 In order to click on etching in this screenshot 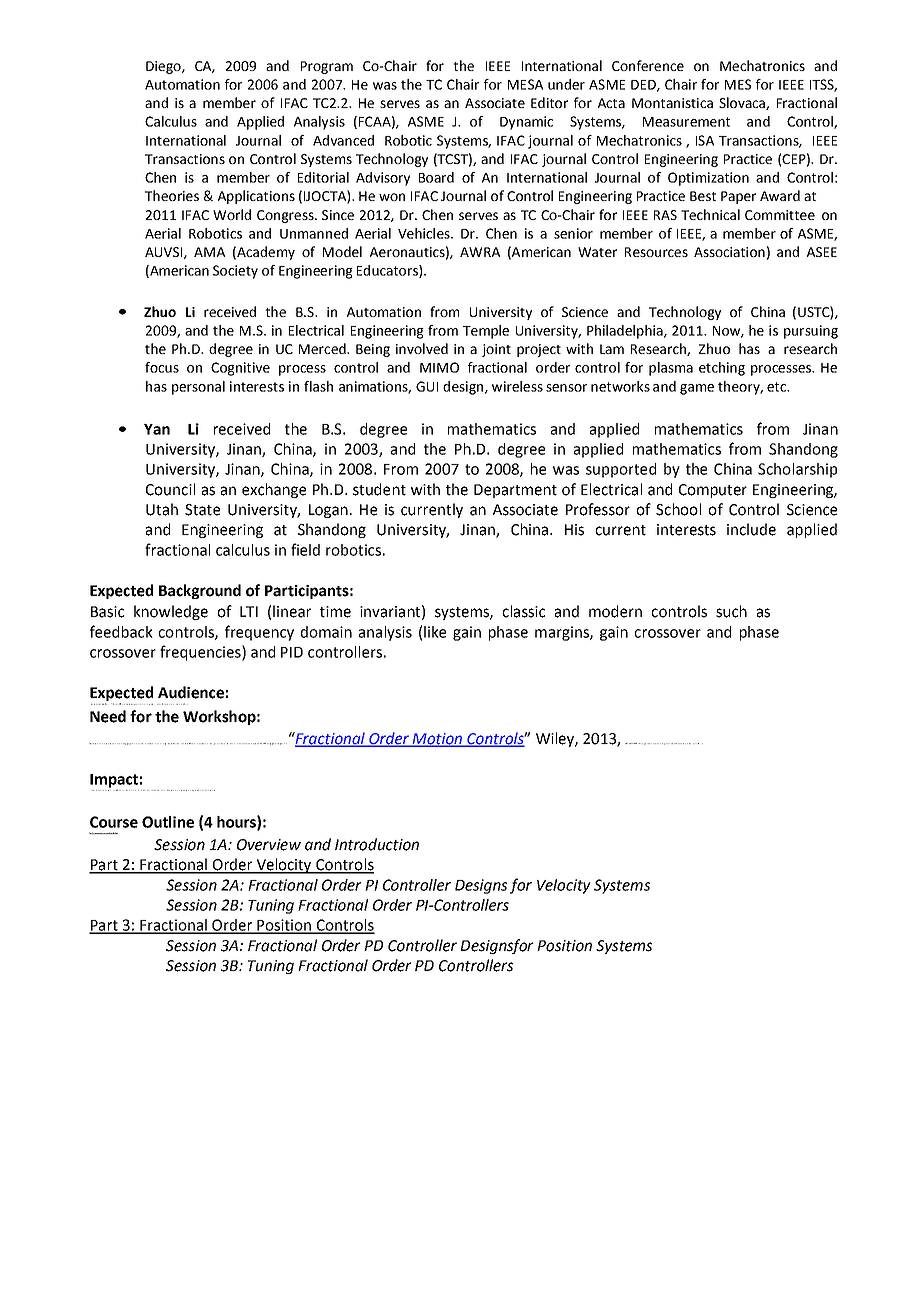, I will do `click(722, 369)`.
